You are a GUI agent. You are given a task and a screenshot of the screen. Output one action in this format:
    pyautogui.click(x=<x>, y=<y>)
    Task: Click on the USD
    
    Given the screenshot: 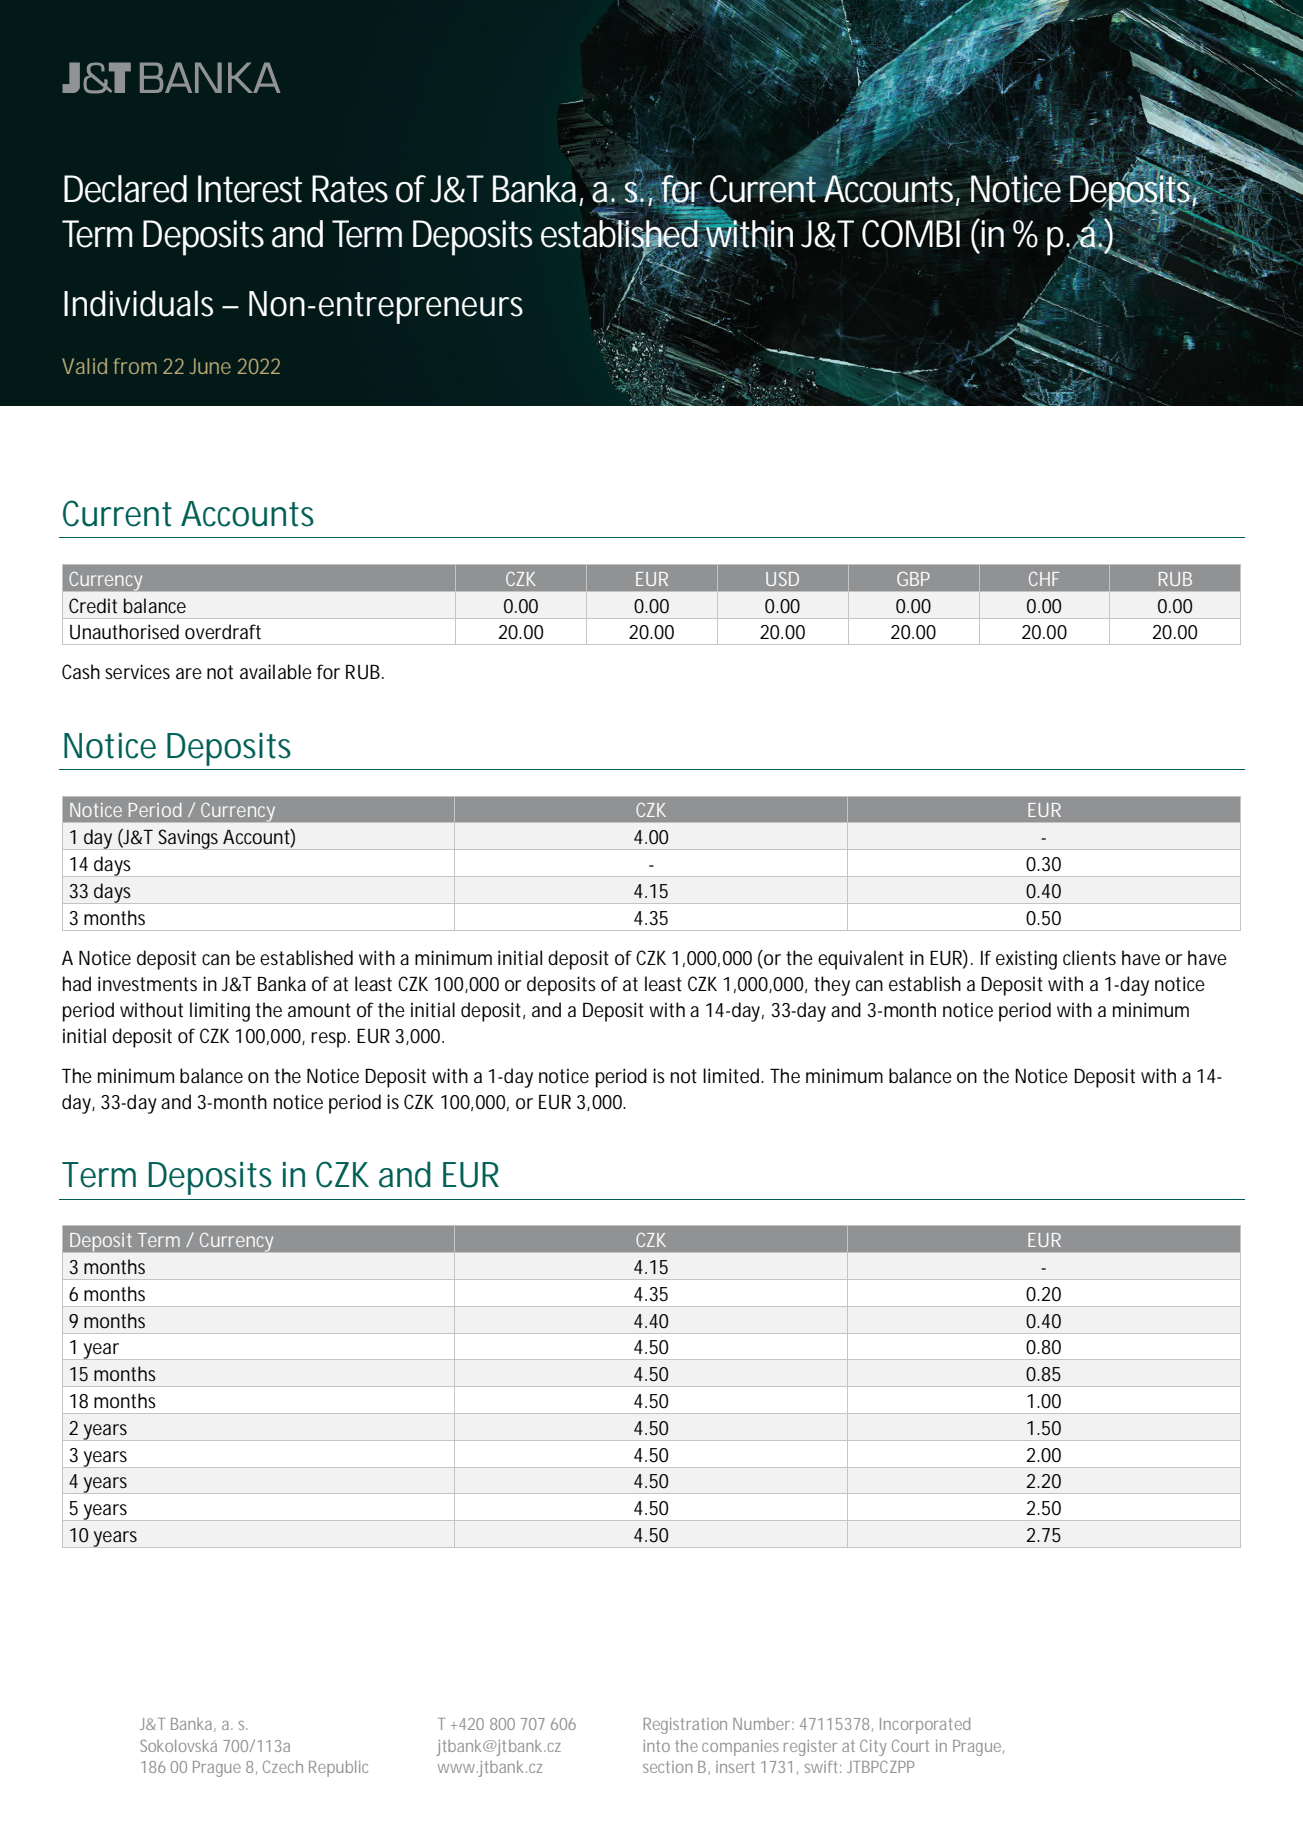 What is the action you would take?
    pyautogui.click(x=782, y=579)
